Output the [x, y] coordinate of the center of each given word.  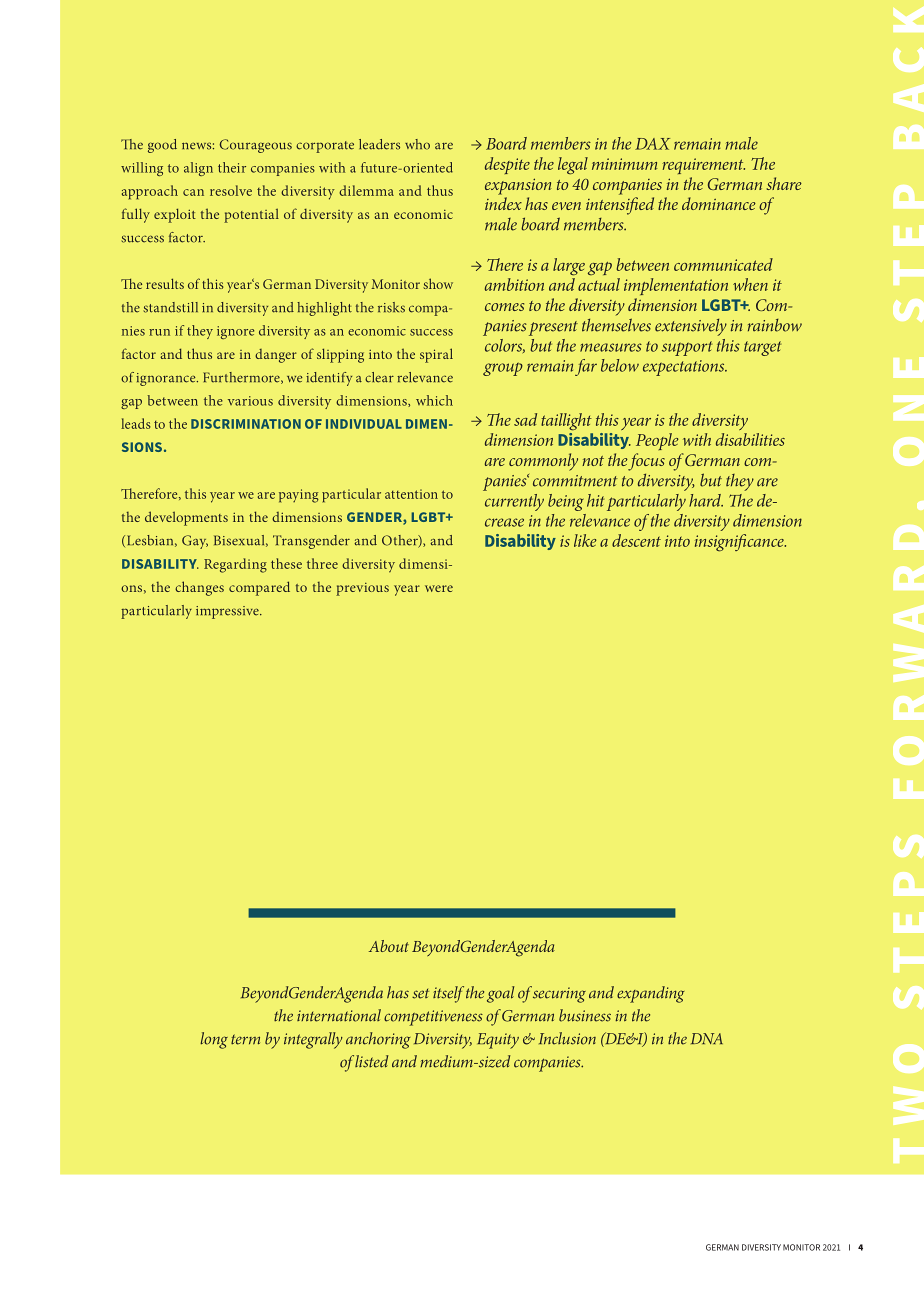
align [198, 169]
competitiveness [433, 1018]
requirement [703, 166]
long [214, 1040]
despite [507, 165]
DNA [707, 1038]
